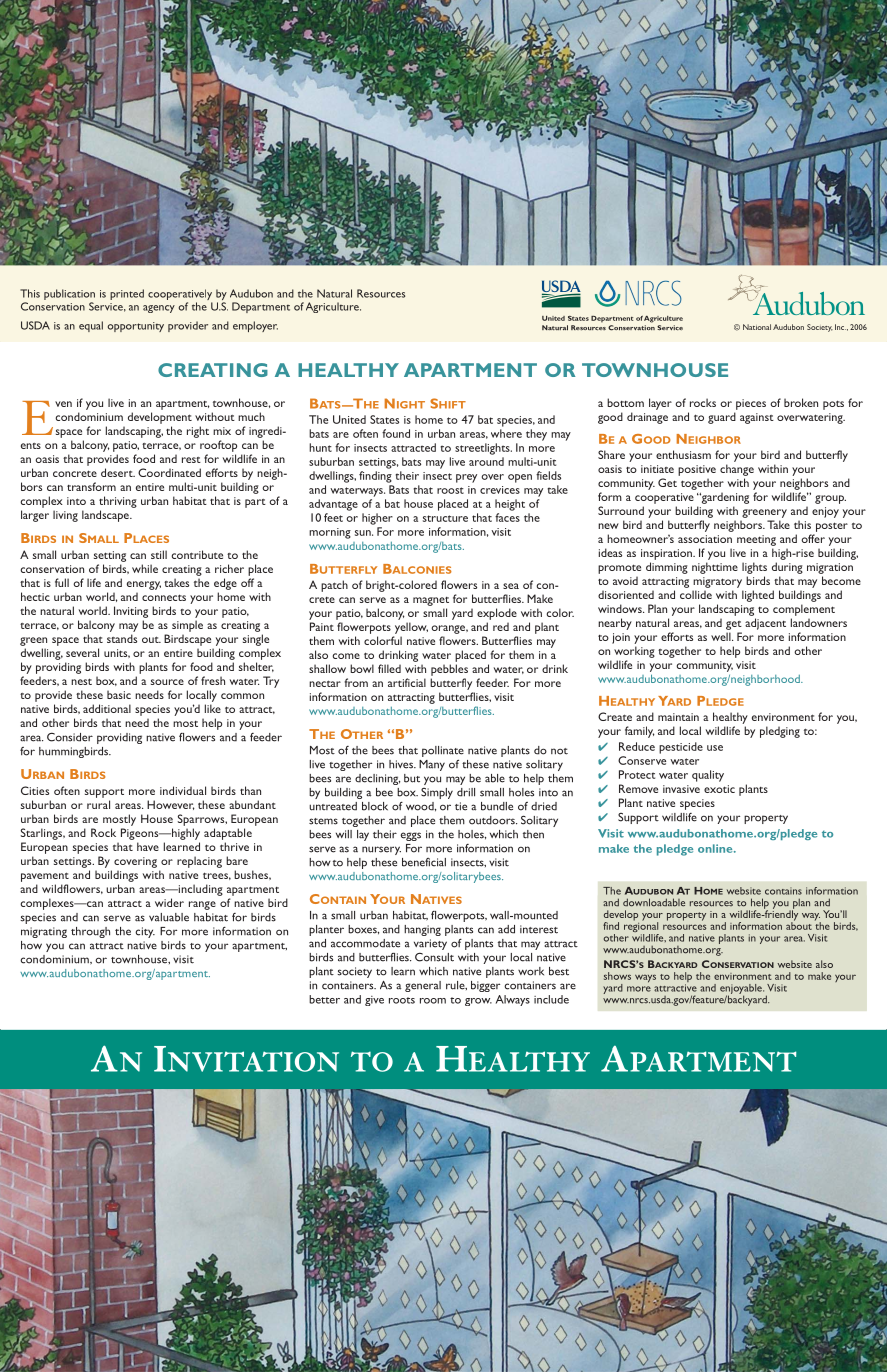  What do you see at coordinates (148, 846) in the page?
I see `have` at bounding box center [148, 846].
